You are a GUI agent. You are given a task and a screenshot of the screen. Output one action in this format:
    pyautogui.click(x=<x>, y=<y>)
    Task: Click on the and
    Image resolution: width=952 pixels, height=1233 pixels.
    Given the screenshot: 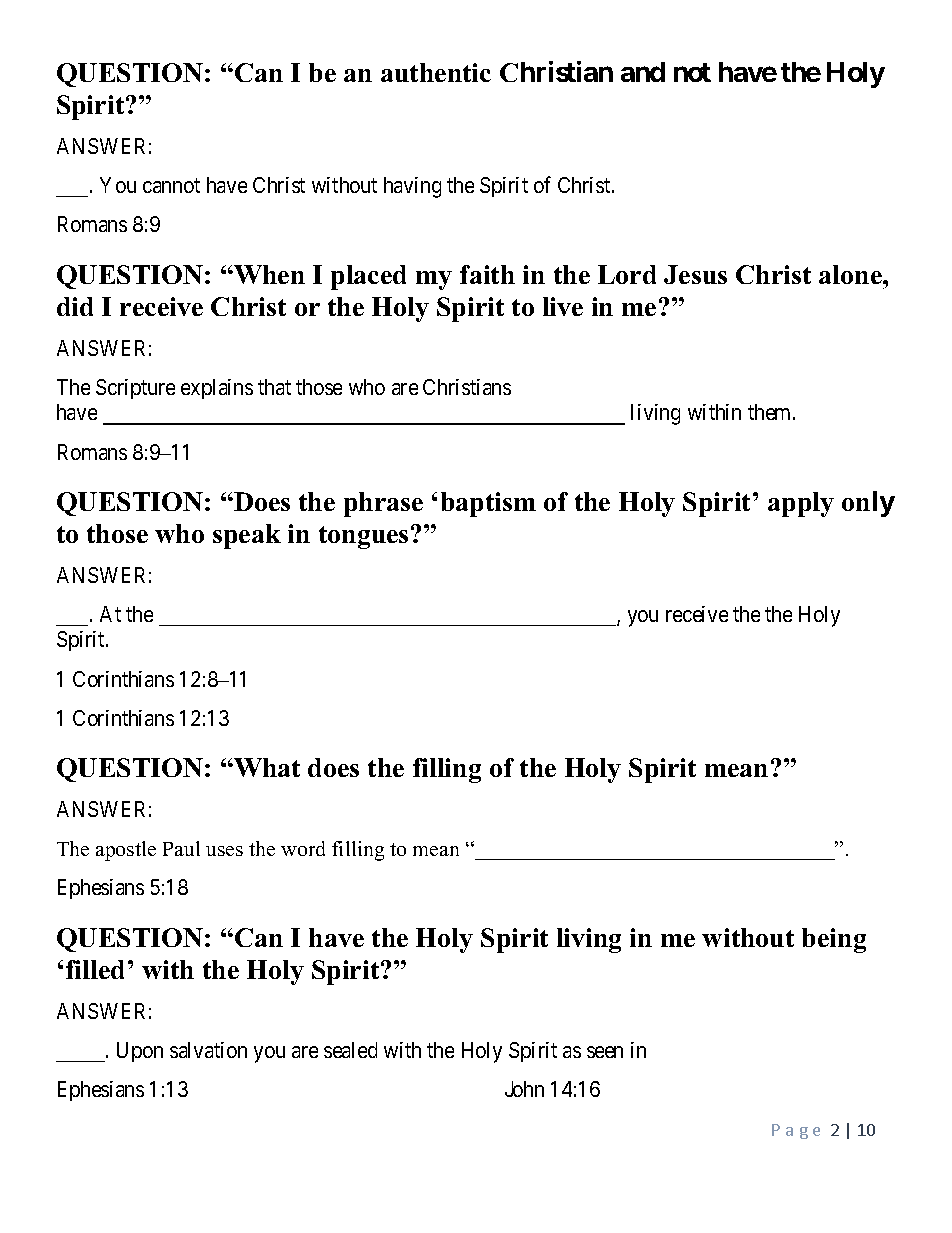 What is the action you would take?
    pyautogui.click(x=643, y=72)
